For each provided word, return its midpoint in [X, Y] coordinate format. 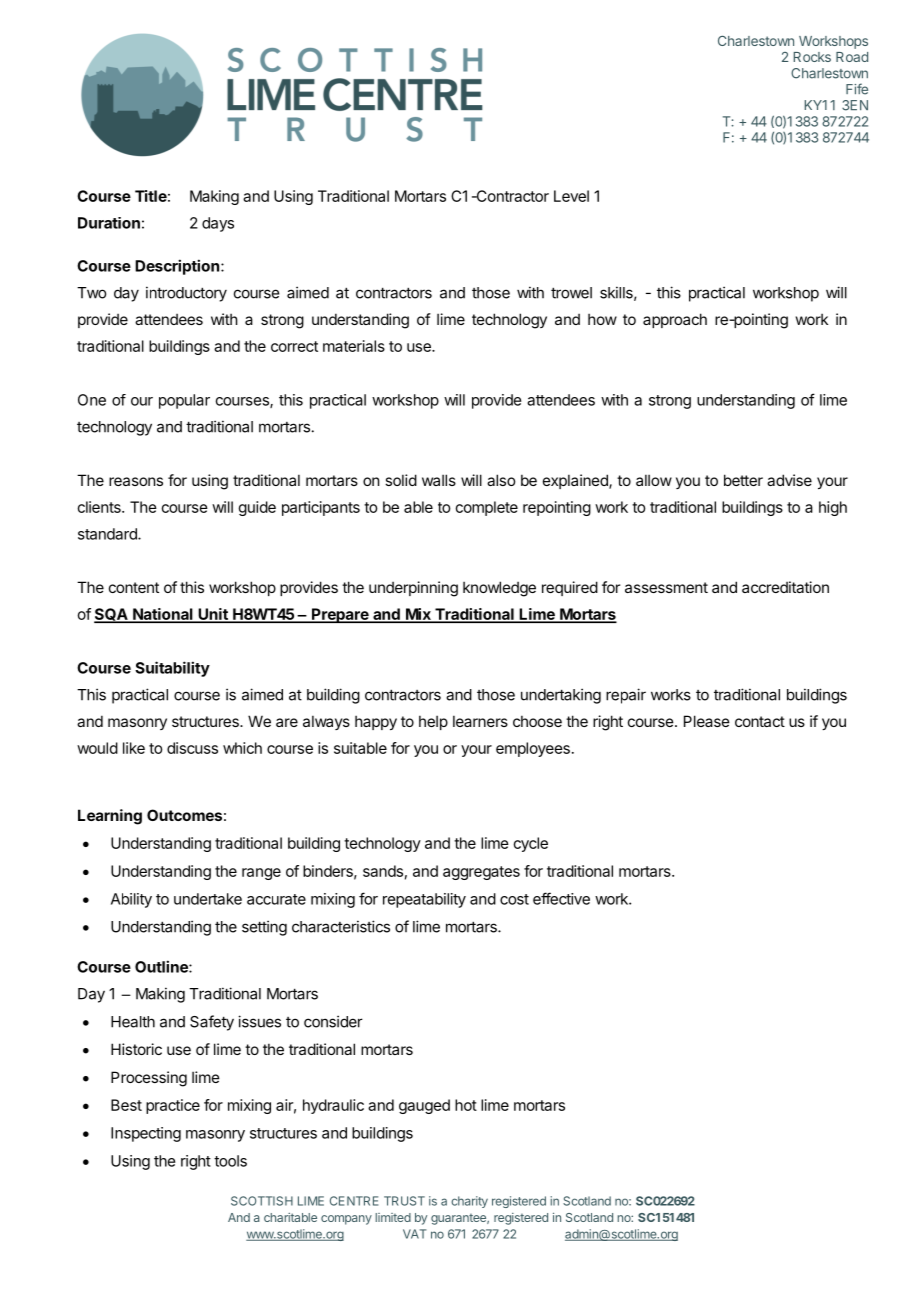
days [218, 224]
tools [230, 1161]
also [501, 480]
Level [571, 196]
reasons [136, 481]
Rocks [812, 57]
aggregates [481, 873]
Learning [110, 817]
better [743, 480]
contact [760, 721]
